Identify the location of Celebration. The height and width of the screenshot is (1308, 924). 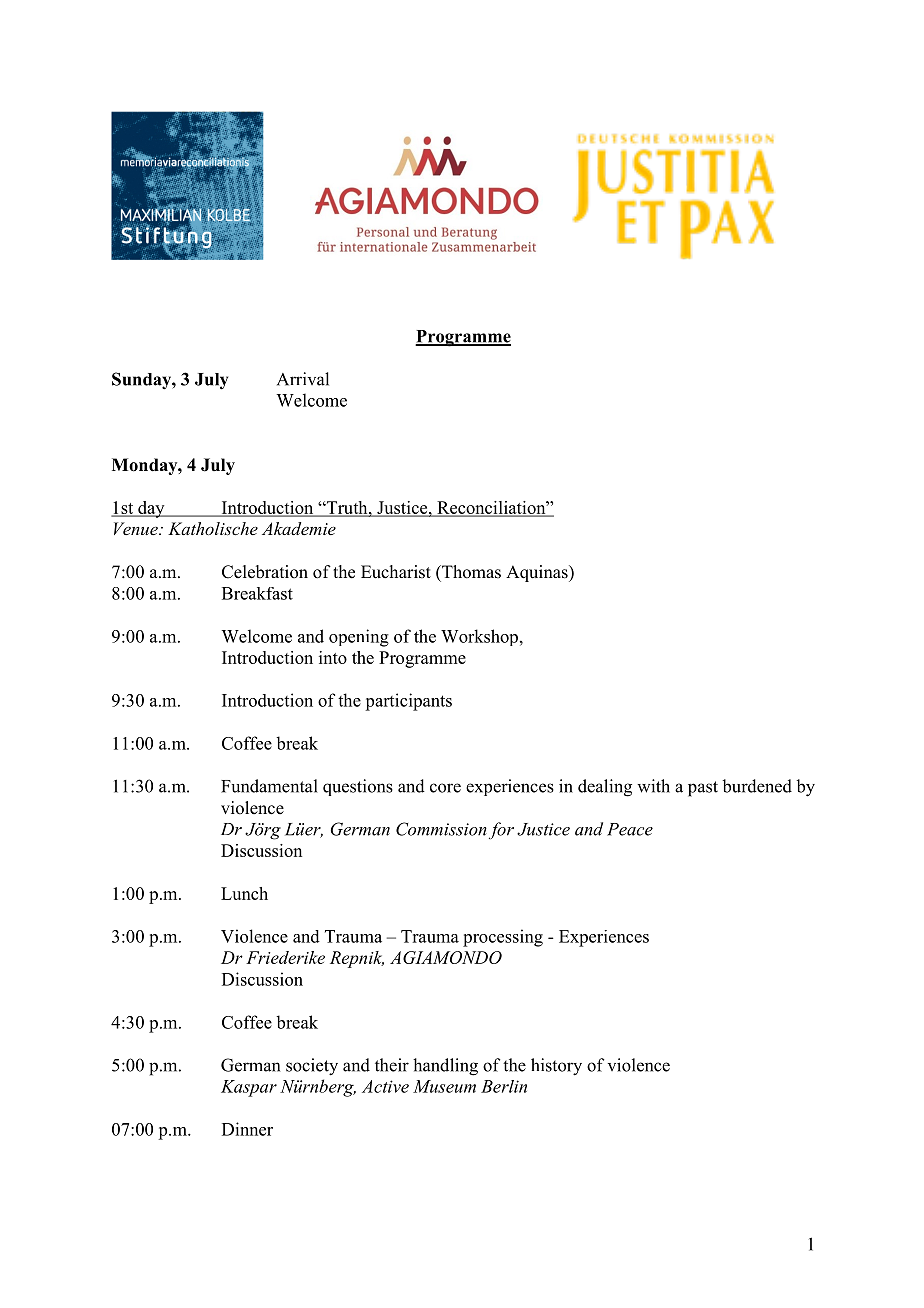
(265, 572).
